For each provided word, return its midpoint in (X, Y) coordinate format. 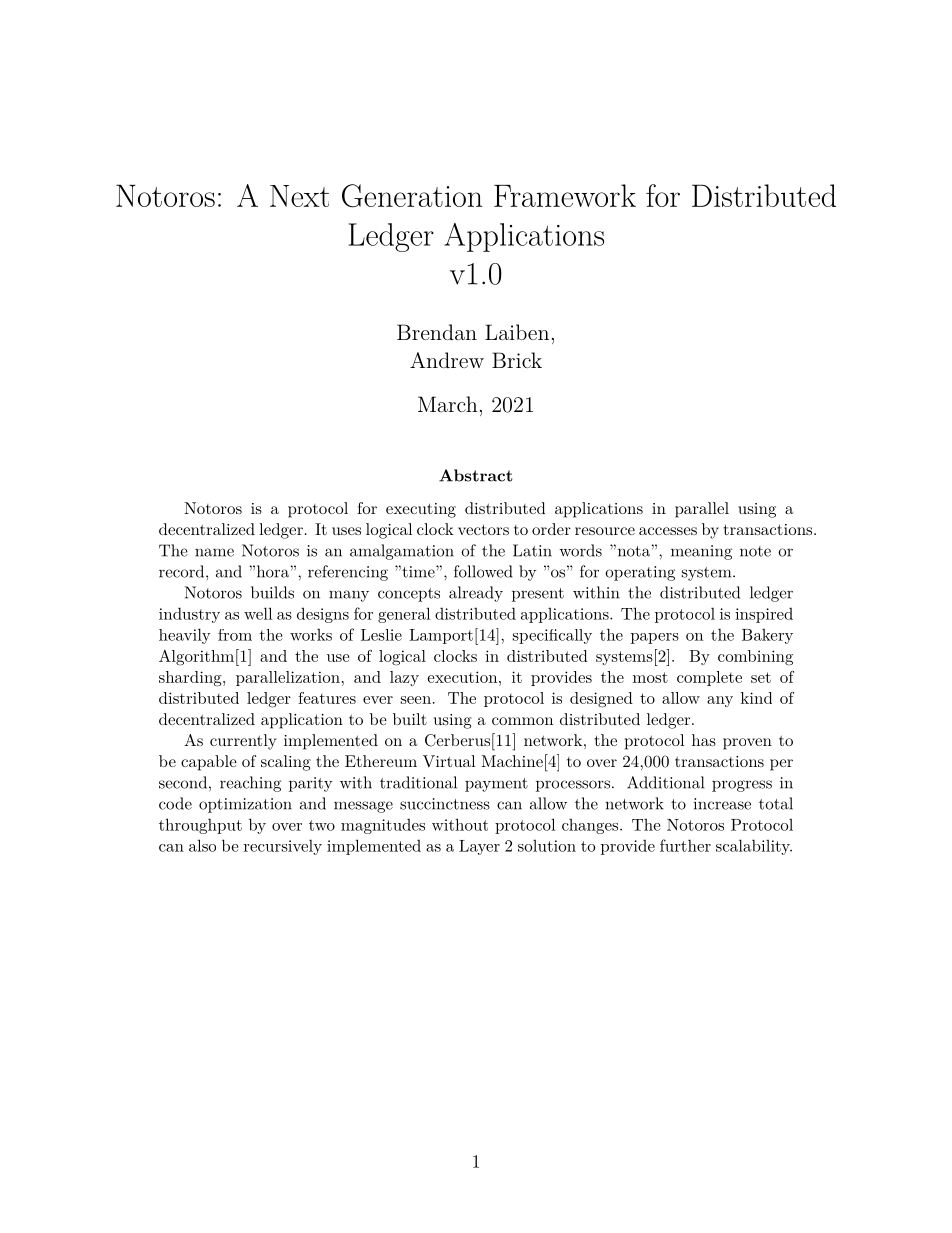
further (685, 845)
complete (709, 678)
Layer (479, 847)
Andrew (447, 360)
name (214, 552)
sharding (191, 679)
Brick (517, 360)
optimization (245, 805)
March (448, 404)
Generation (412, 196)
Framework (565, 195)
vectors (483, 529)
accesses (668, 531)
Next (299, 196)
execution (464, 677)
